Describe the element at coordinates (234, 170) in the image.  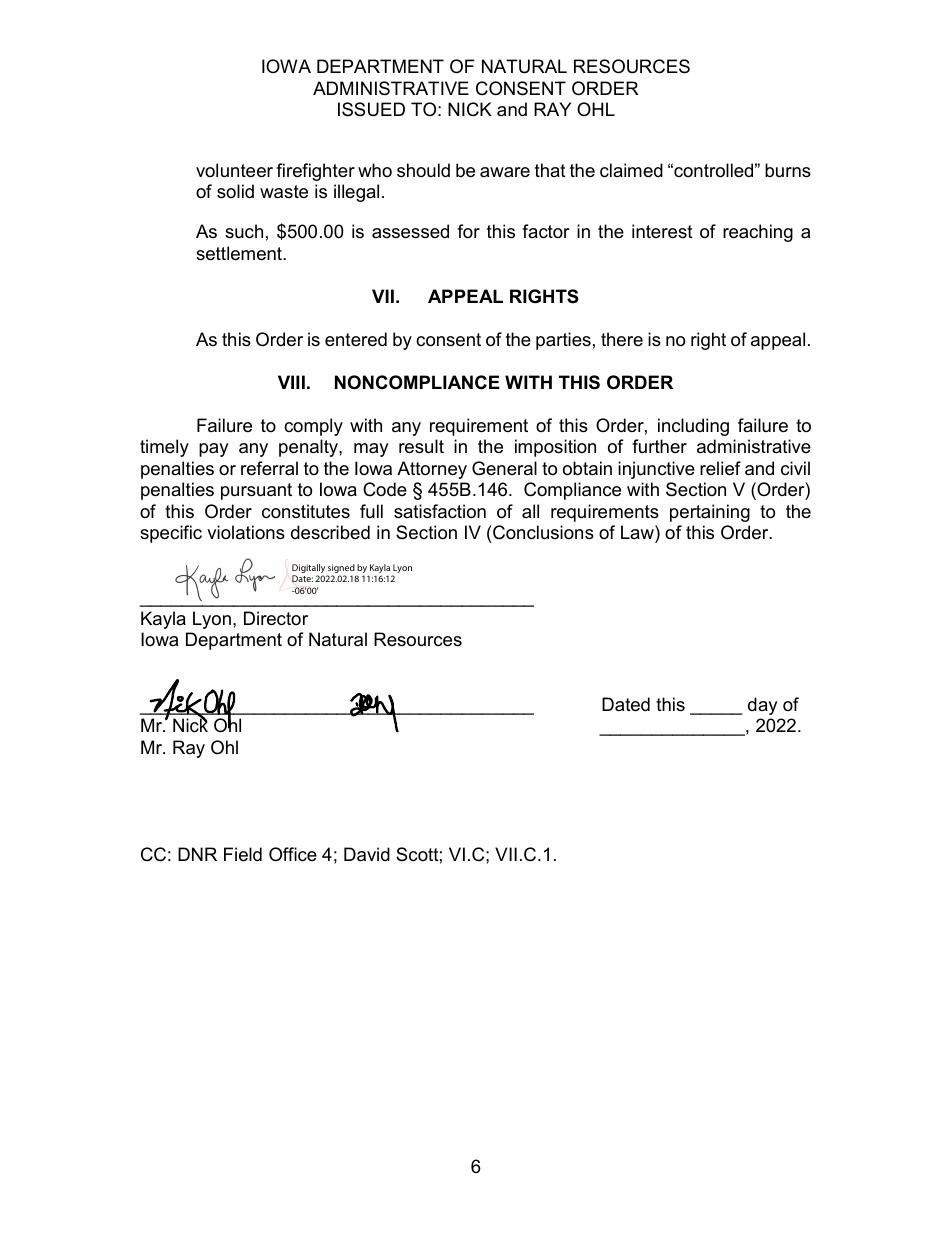
I see `volunteer` at that location.
